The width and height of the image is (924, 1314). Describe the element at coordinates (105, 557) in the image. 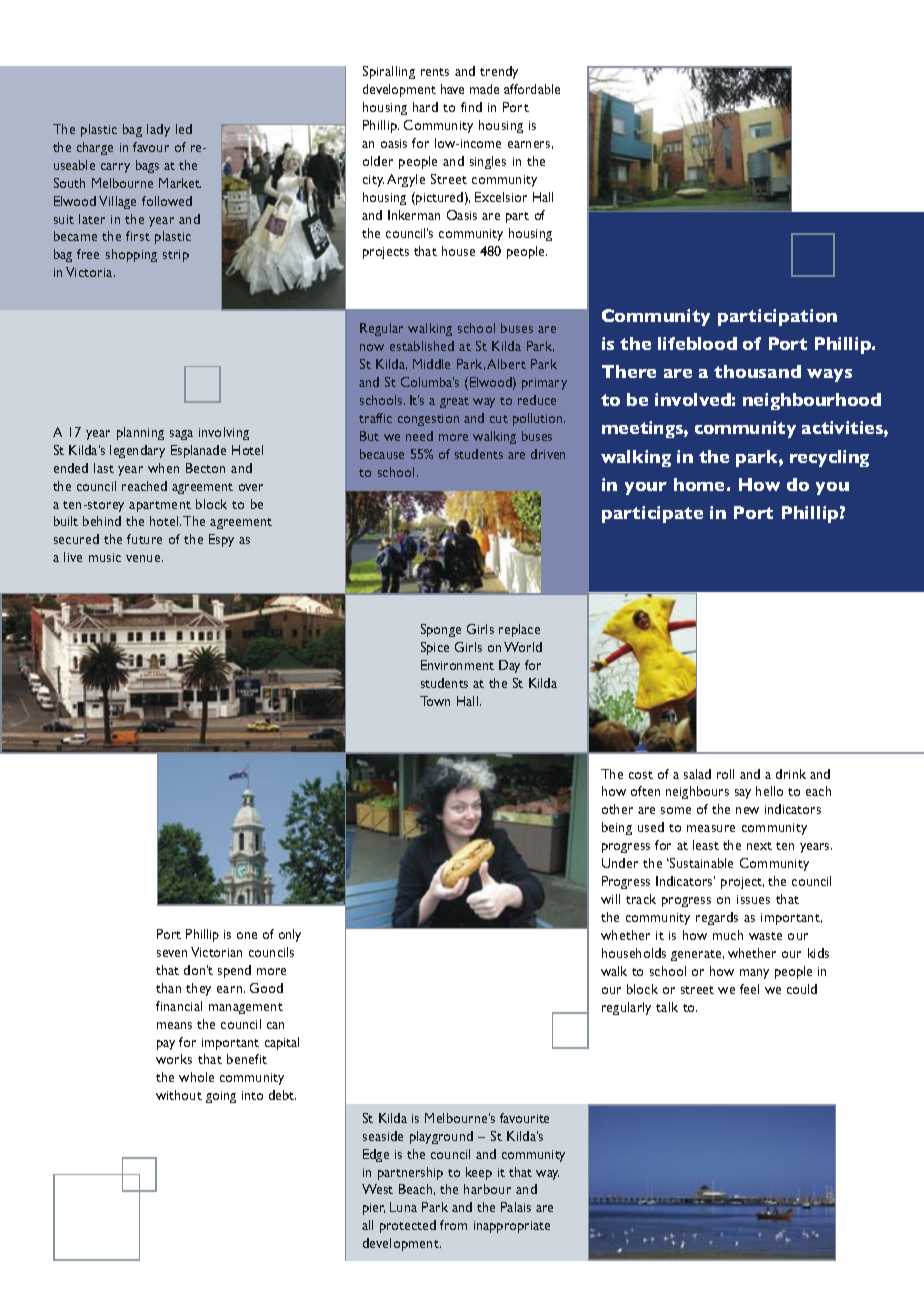

I see `music` at that location.
